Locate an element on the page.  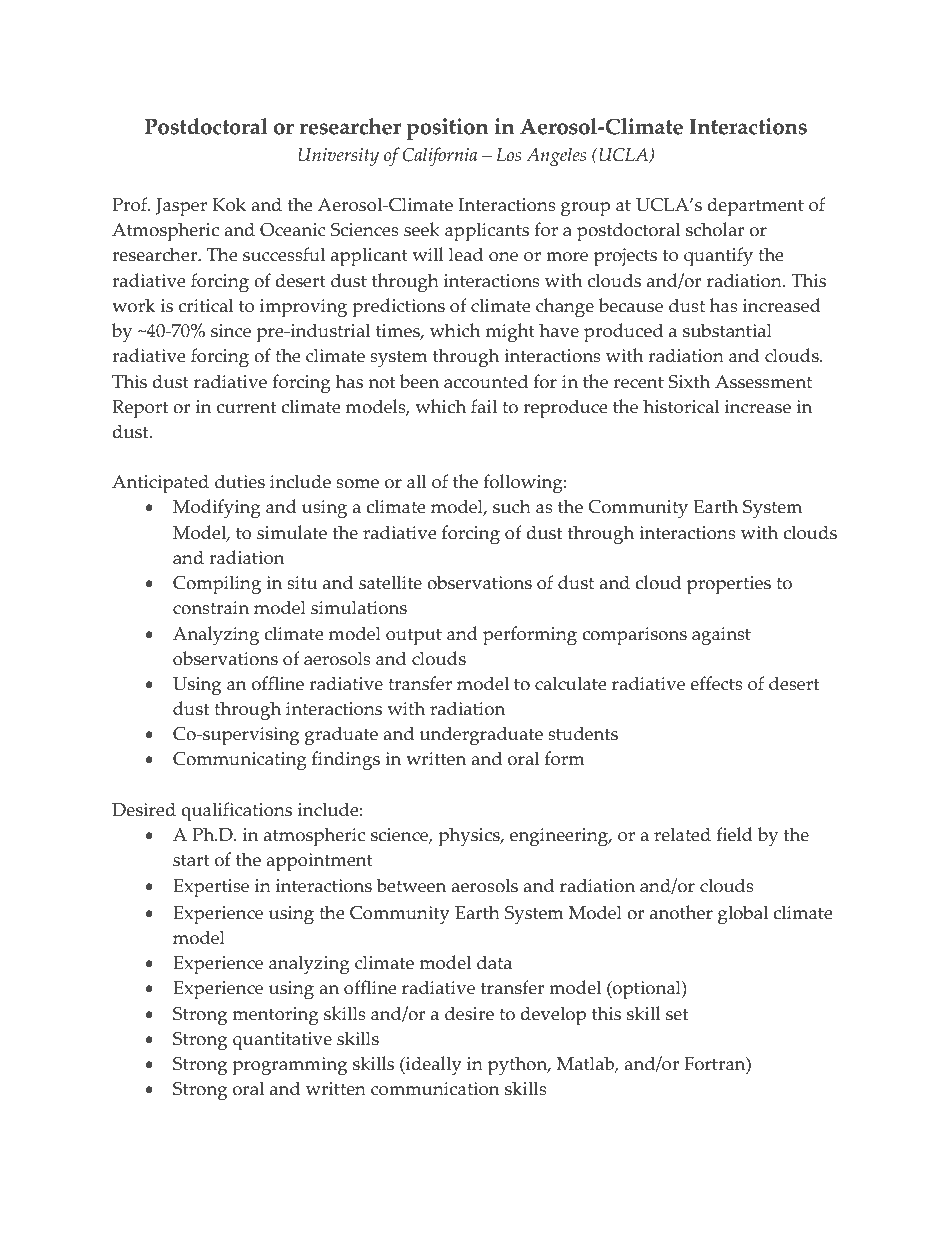
Kok is located at coordinates (229, 204).
